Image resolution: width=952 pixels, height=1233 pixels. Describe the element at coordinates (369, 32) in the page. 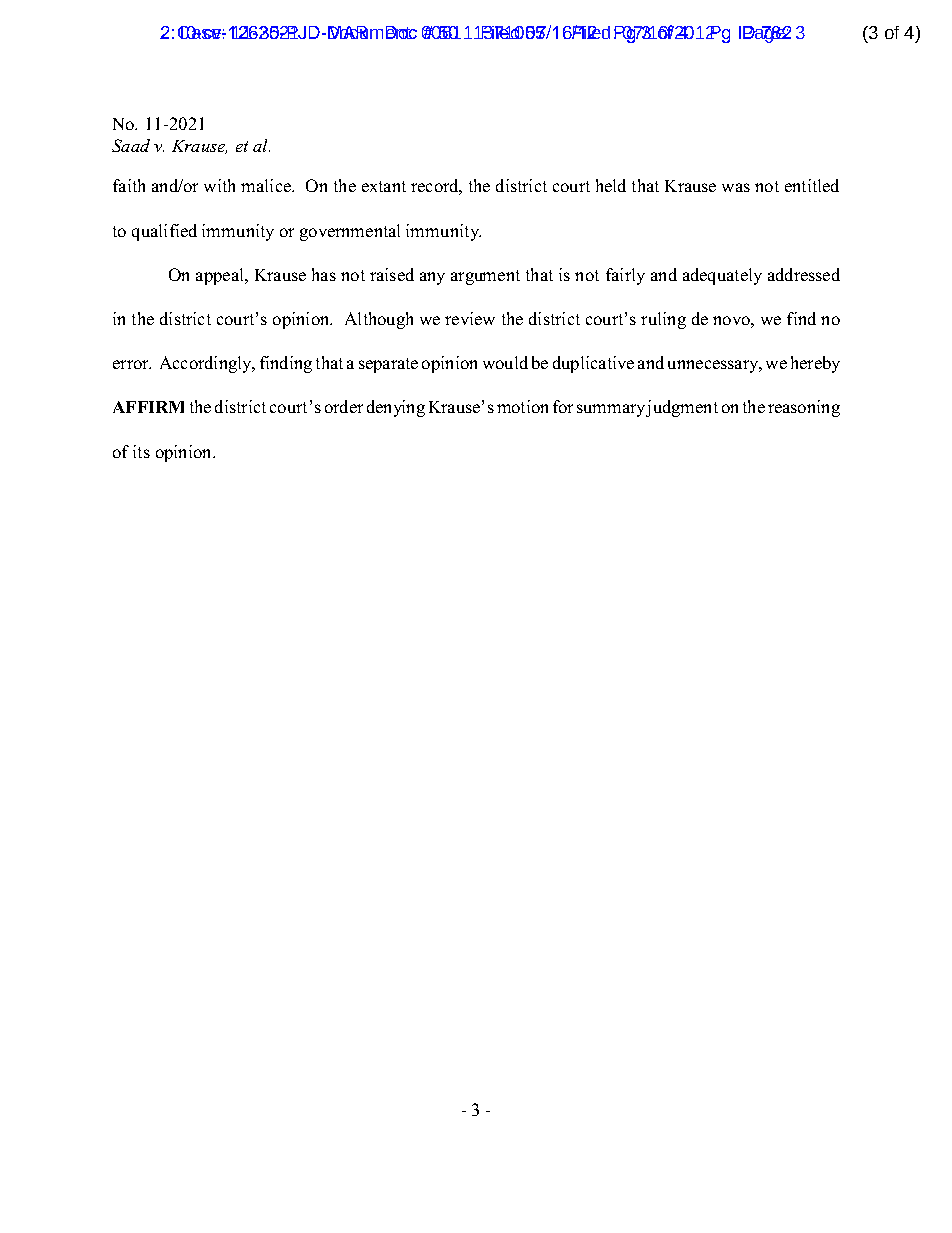

I see `Document` at that location.
